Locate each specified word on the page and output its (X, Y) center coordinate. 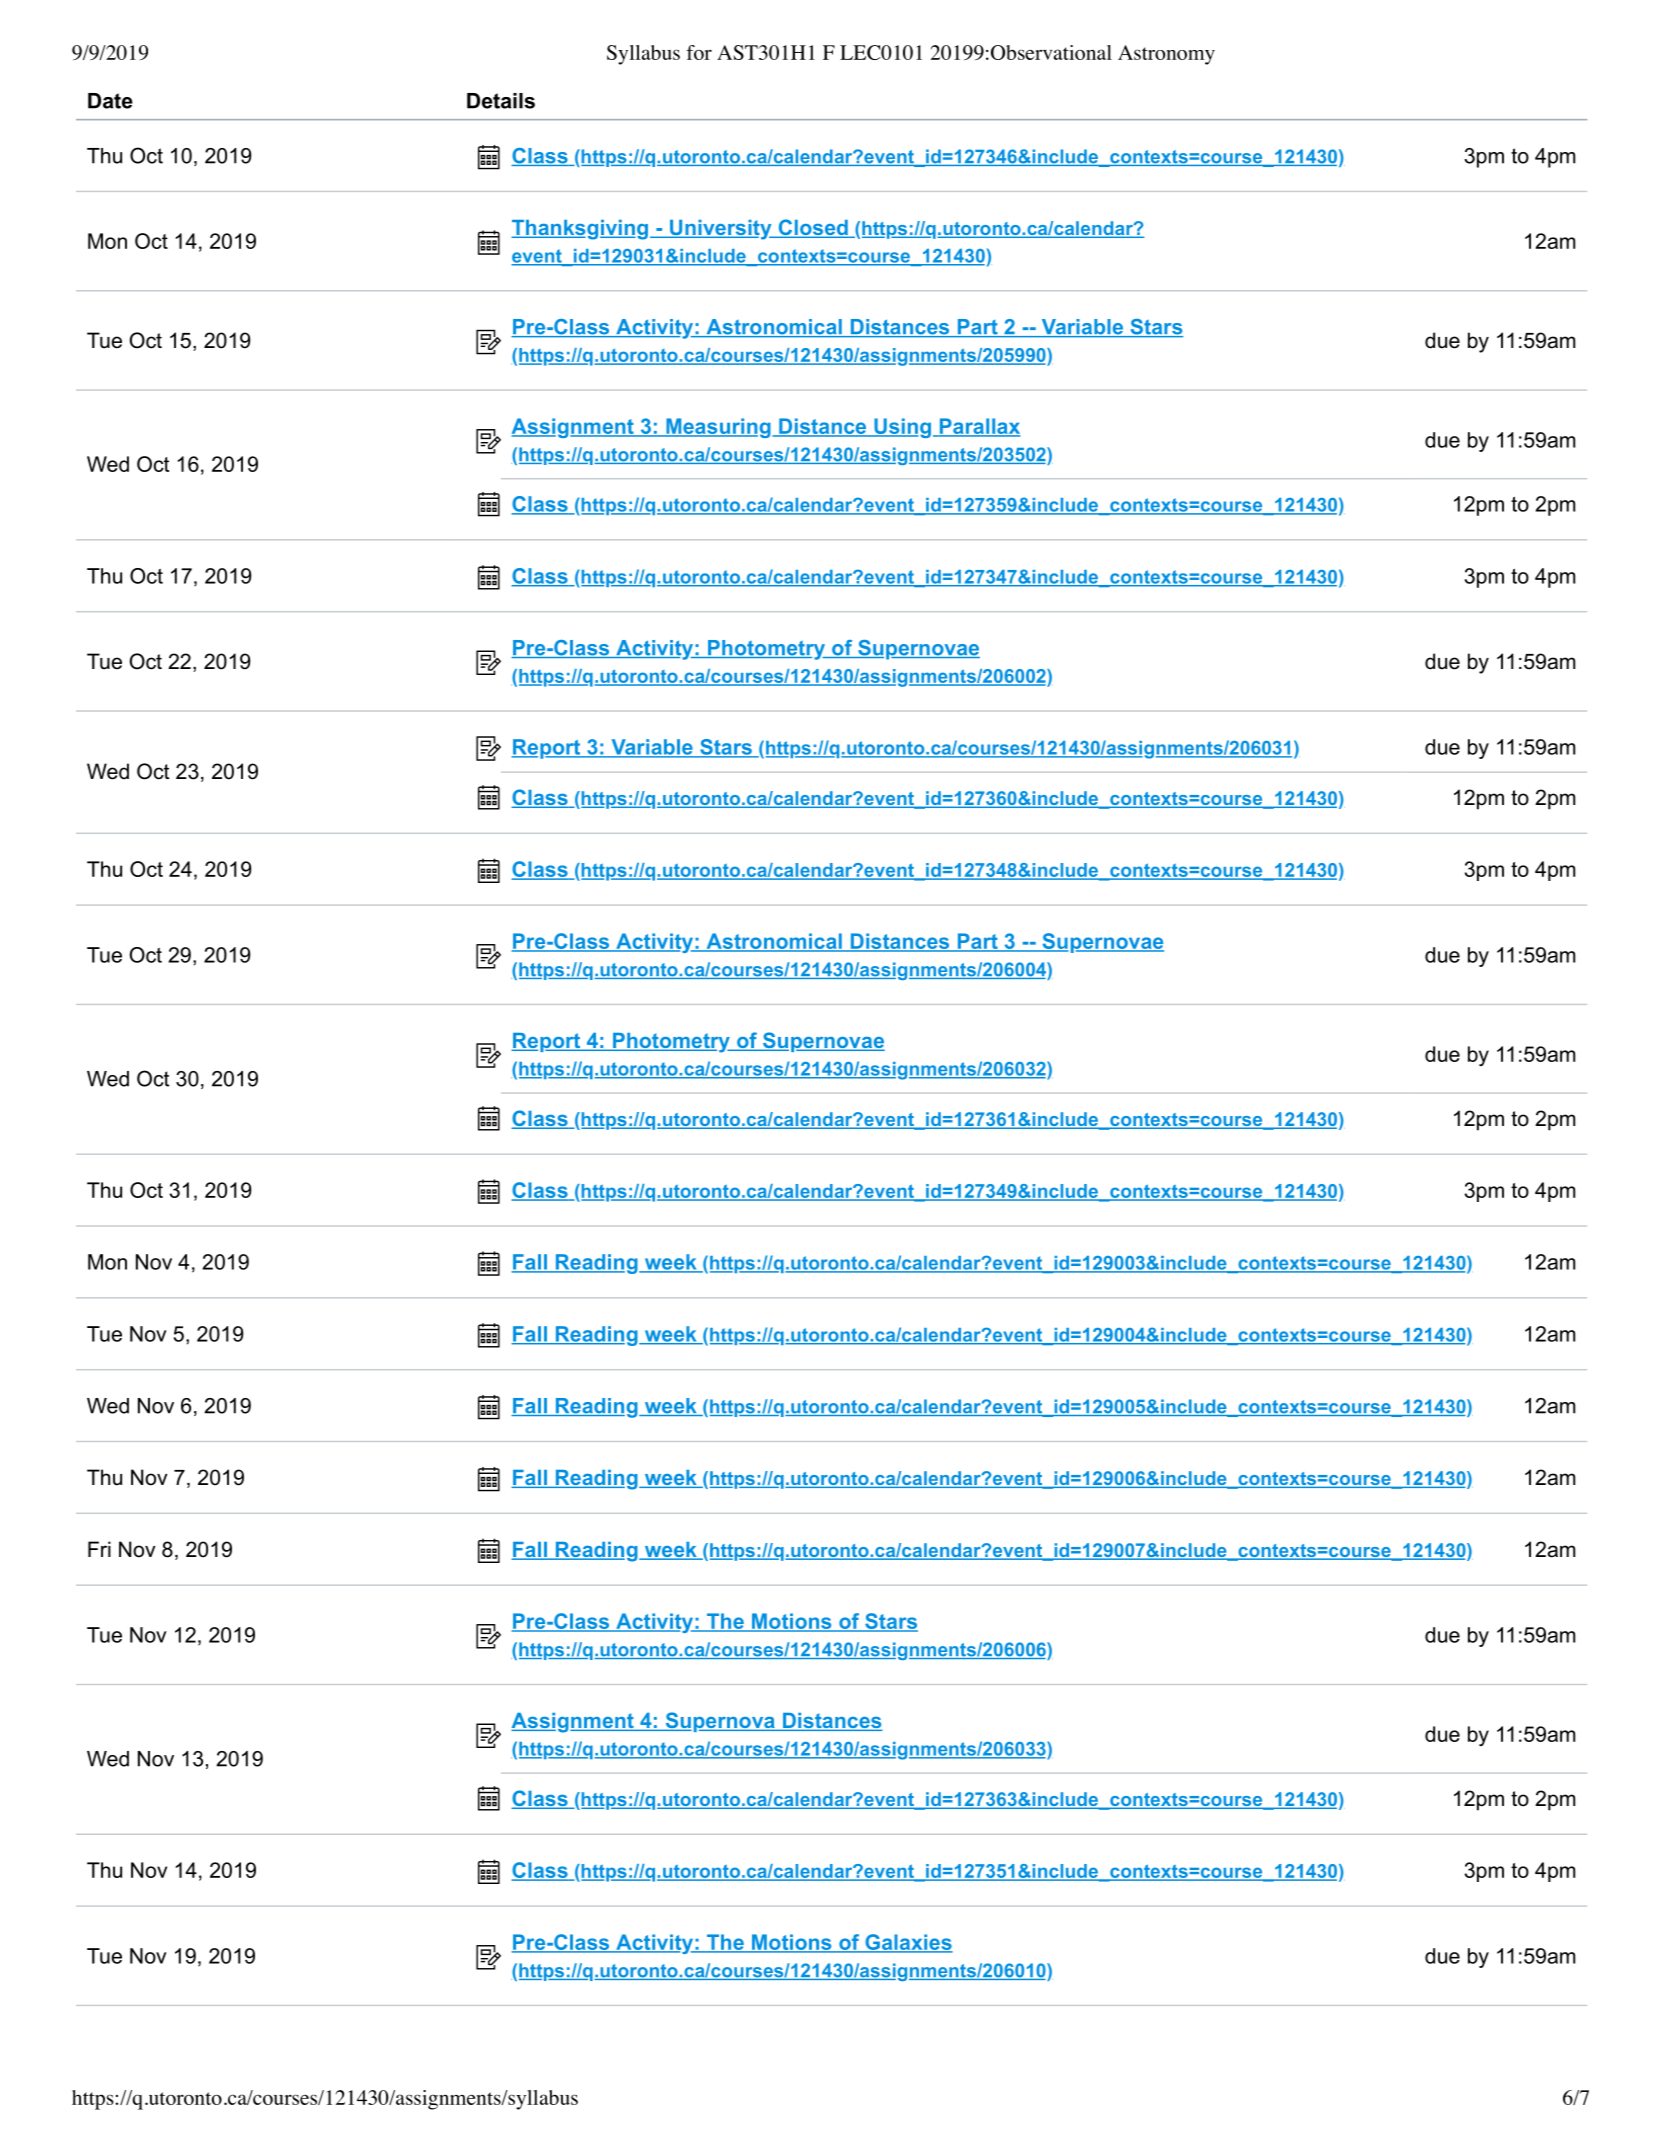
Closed (813, 228)
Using (901, 428)
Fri (99, 1549)
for (699, 52)
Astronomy (1166, 55)
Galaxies (908, 1943)
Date (110, 101)
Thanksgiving (581, 230)
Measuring (718, 428)
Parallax (978, 427)
